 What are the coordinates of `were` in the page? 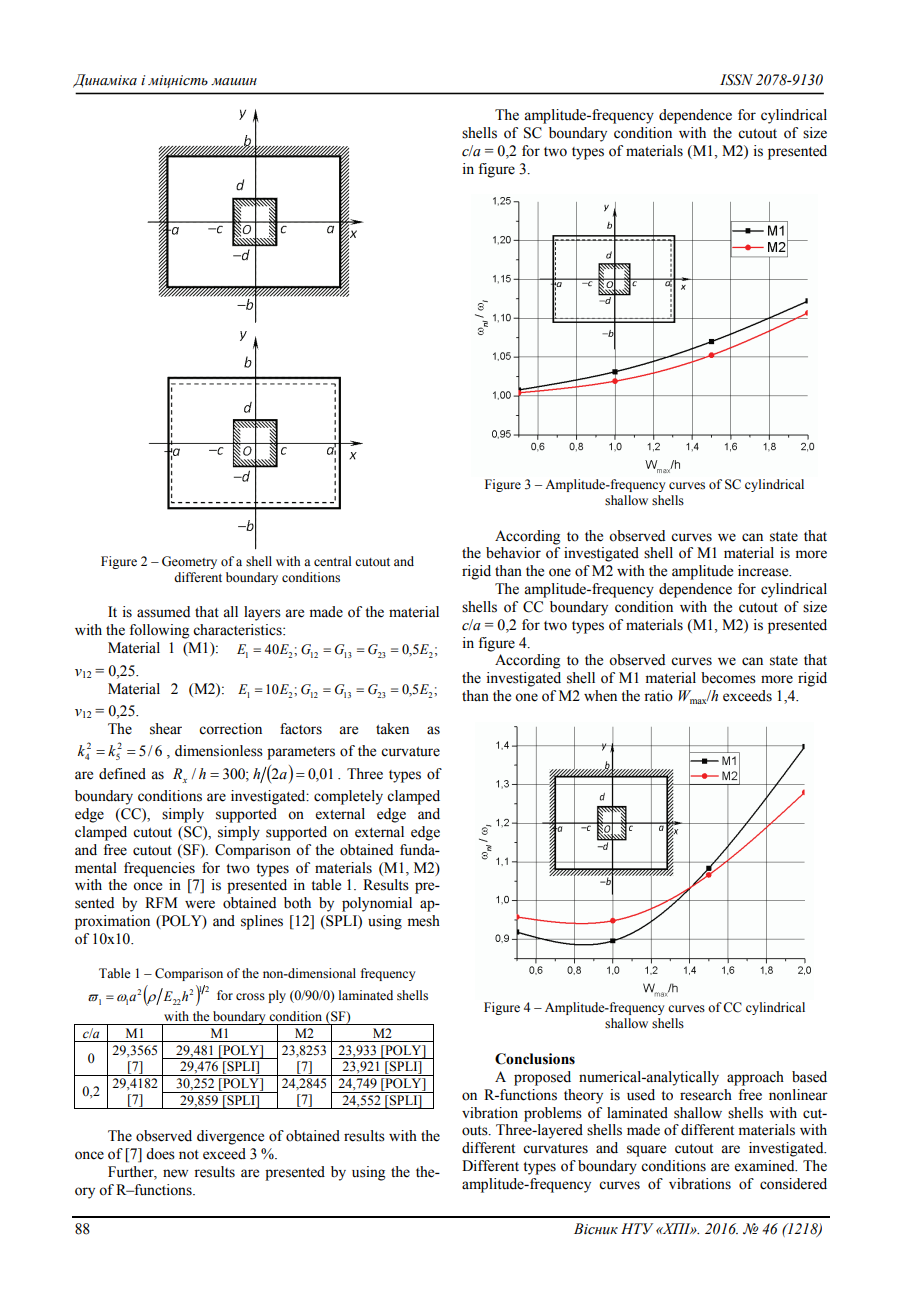 It's located at (200, 904).
